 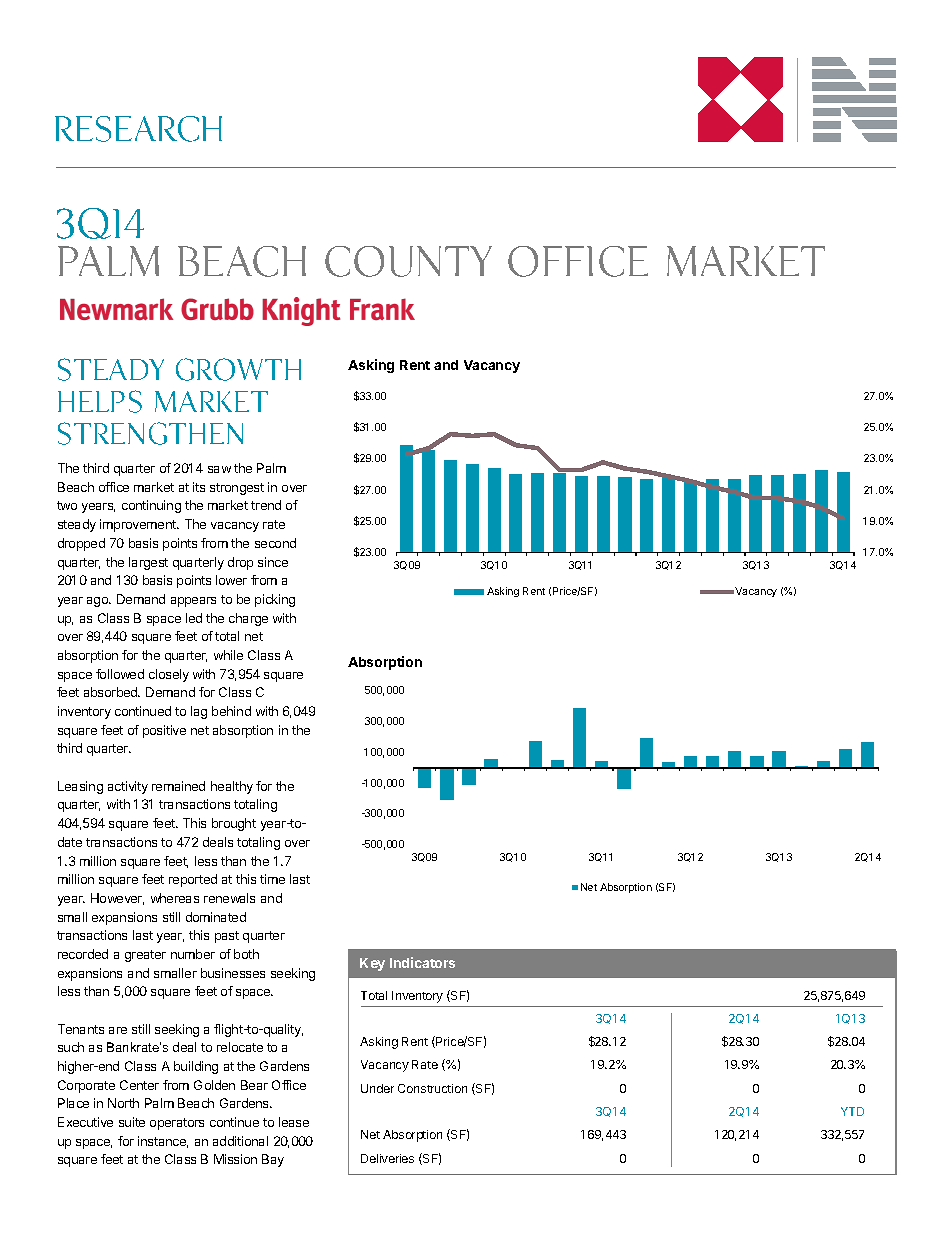 I want to click on picking, so click(x=275, y=600).
